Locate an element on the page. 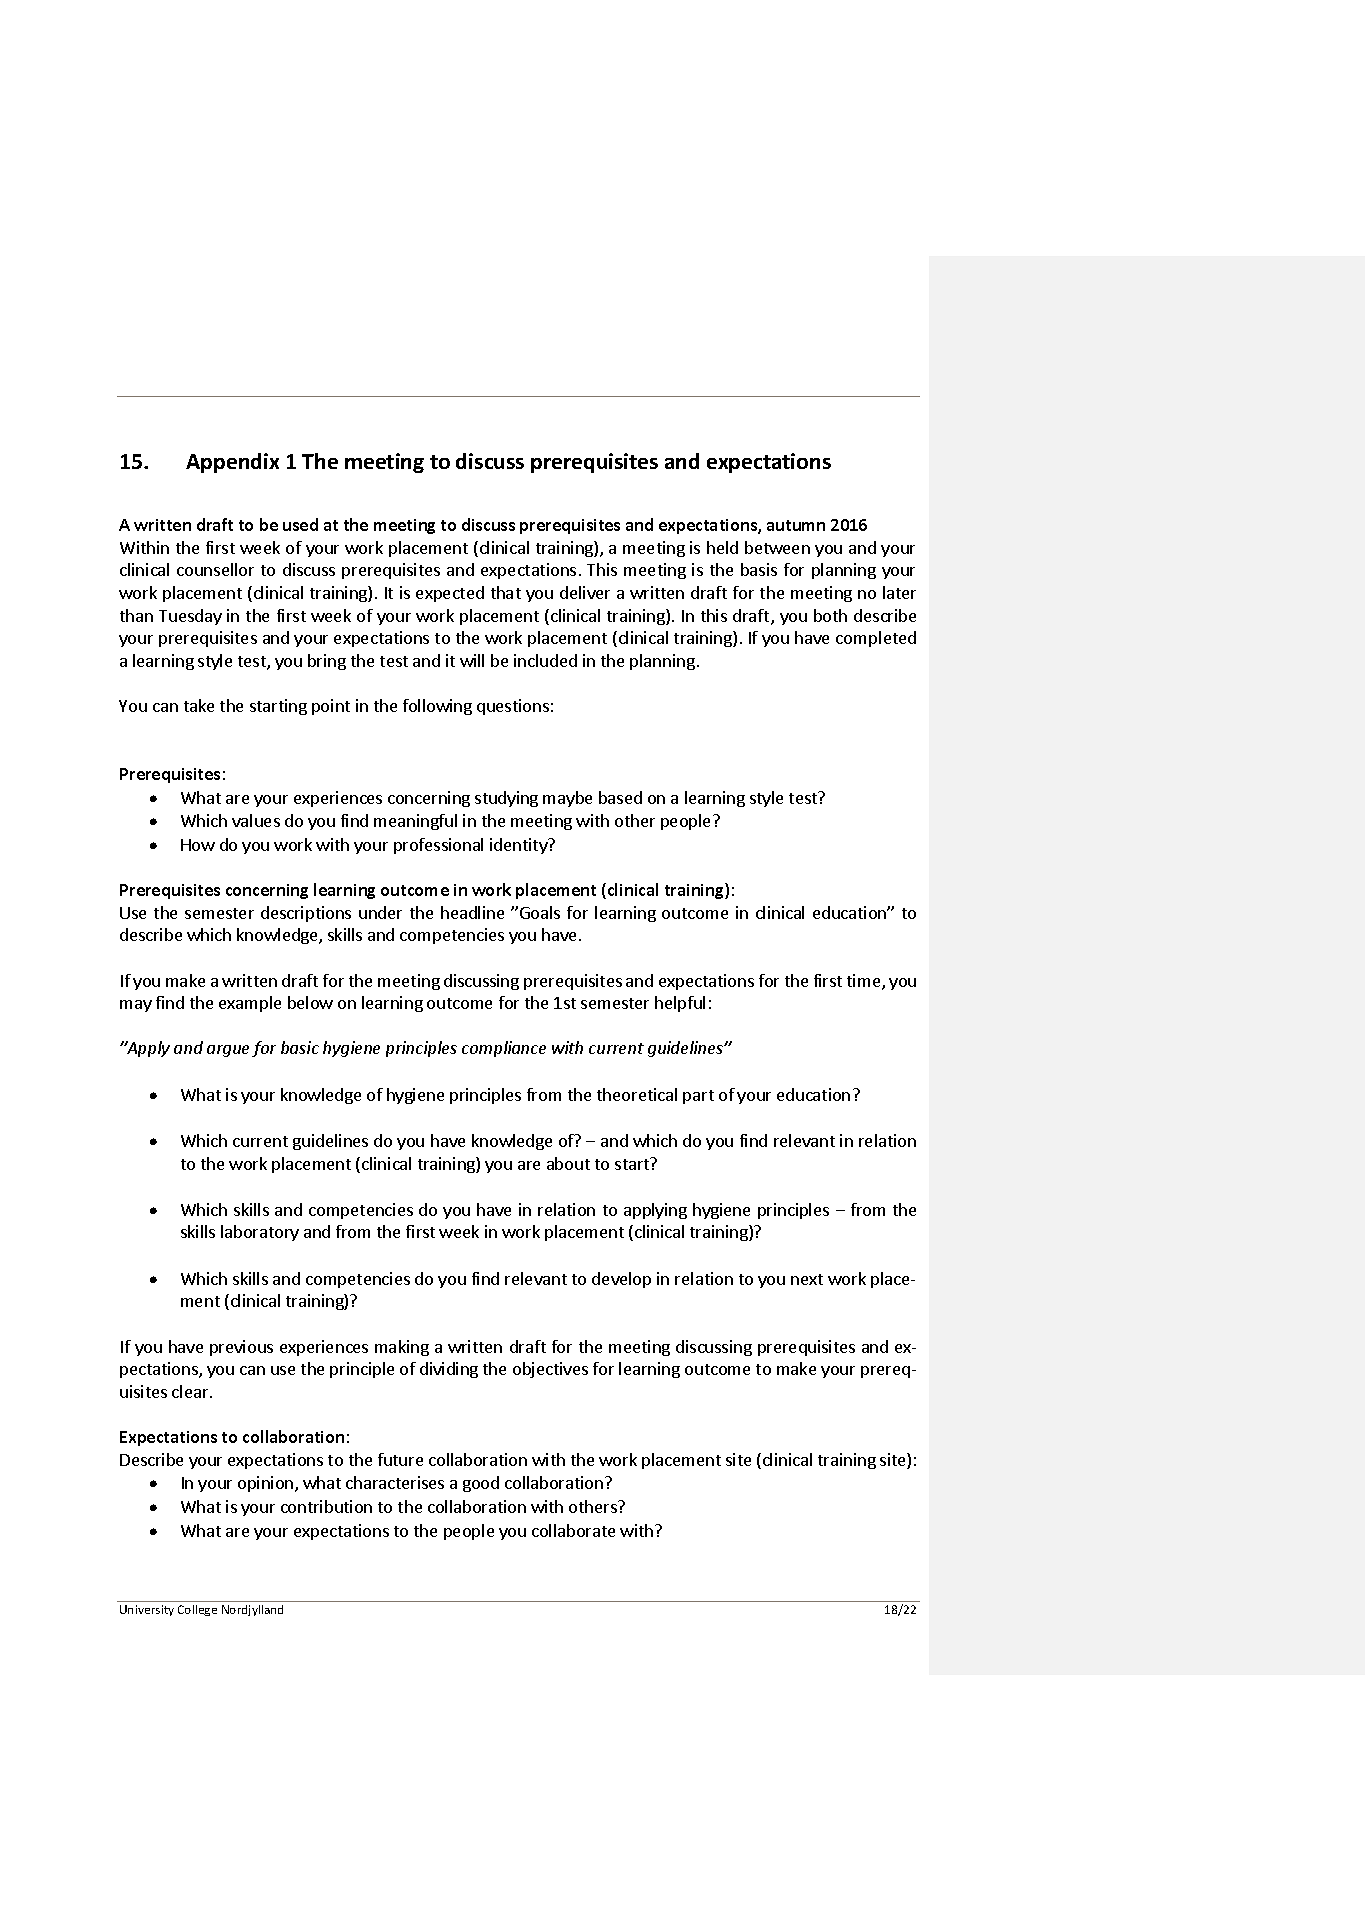 The height and width of the document is (1930, 1365). values is located at coordinates (256, 820).
